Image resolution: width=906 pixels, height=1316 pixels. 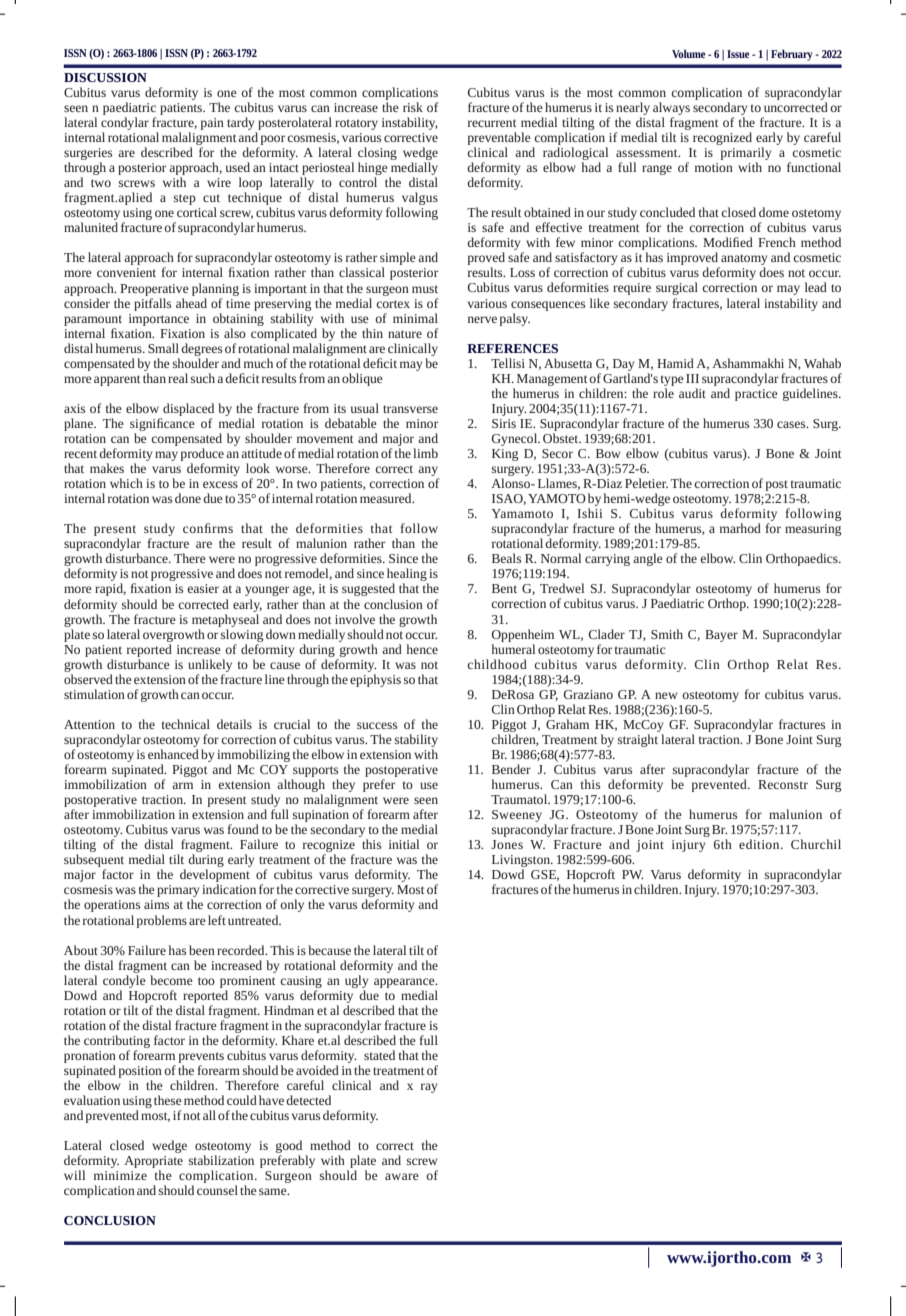 What do you see at coordinates (760, 844) in the page?
I see `edition` at bounding box center [760, 844].
